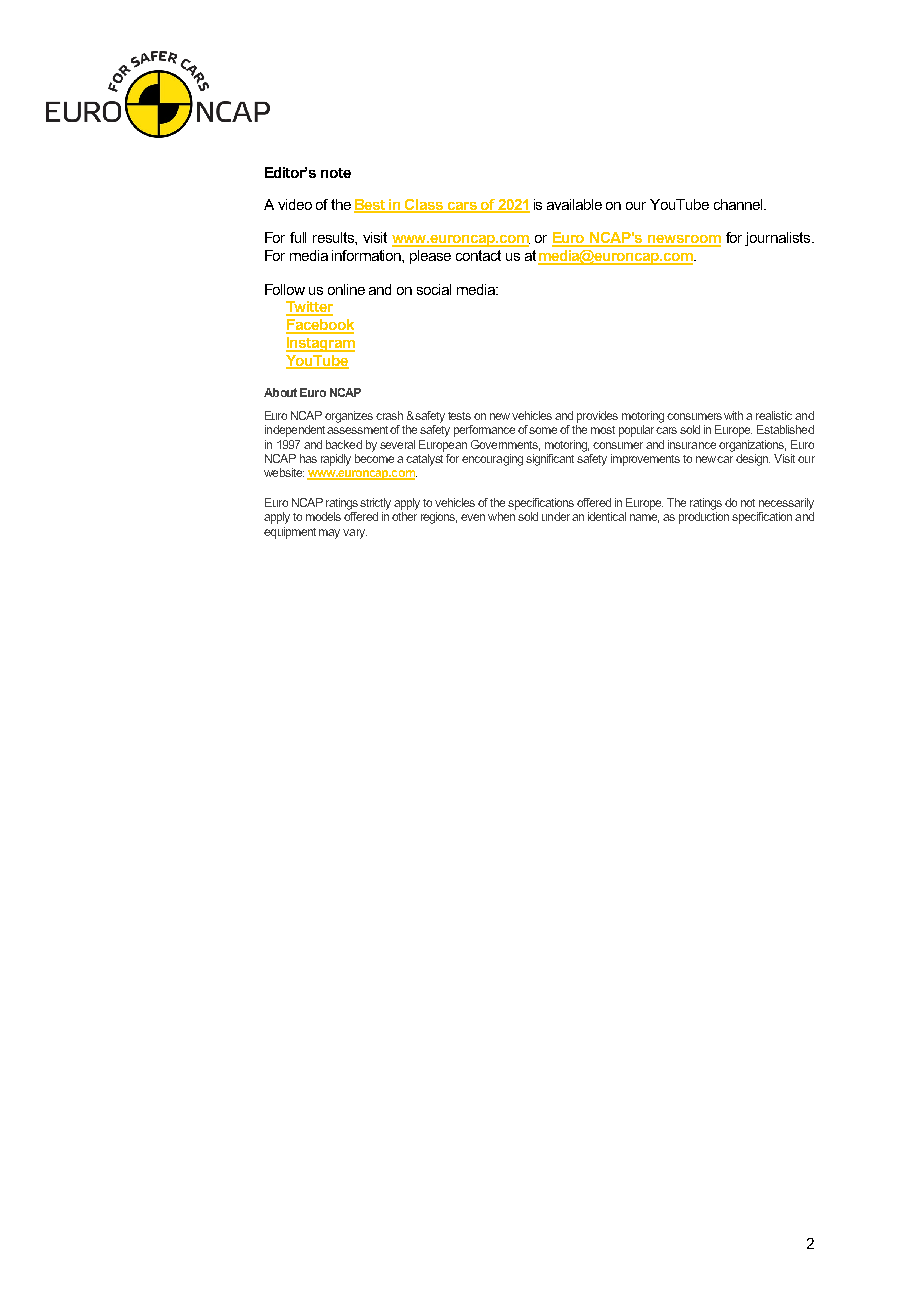 The width and height of the document is (924, 1308). Describe the element at coordinates (574, 204) in the document. I see `available` at that location.
